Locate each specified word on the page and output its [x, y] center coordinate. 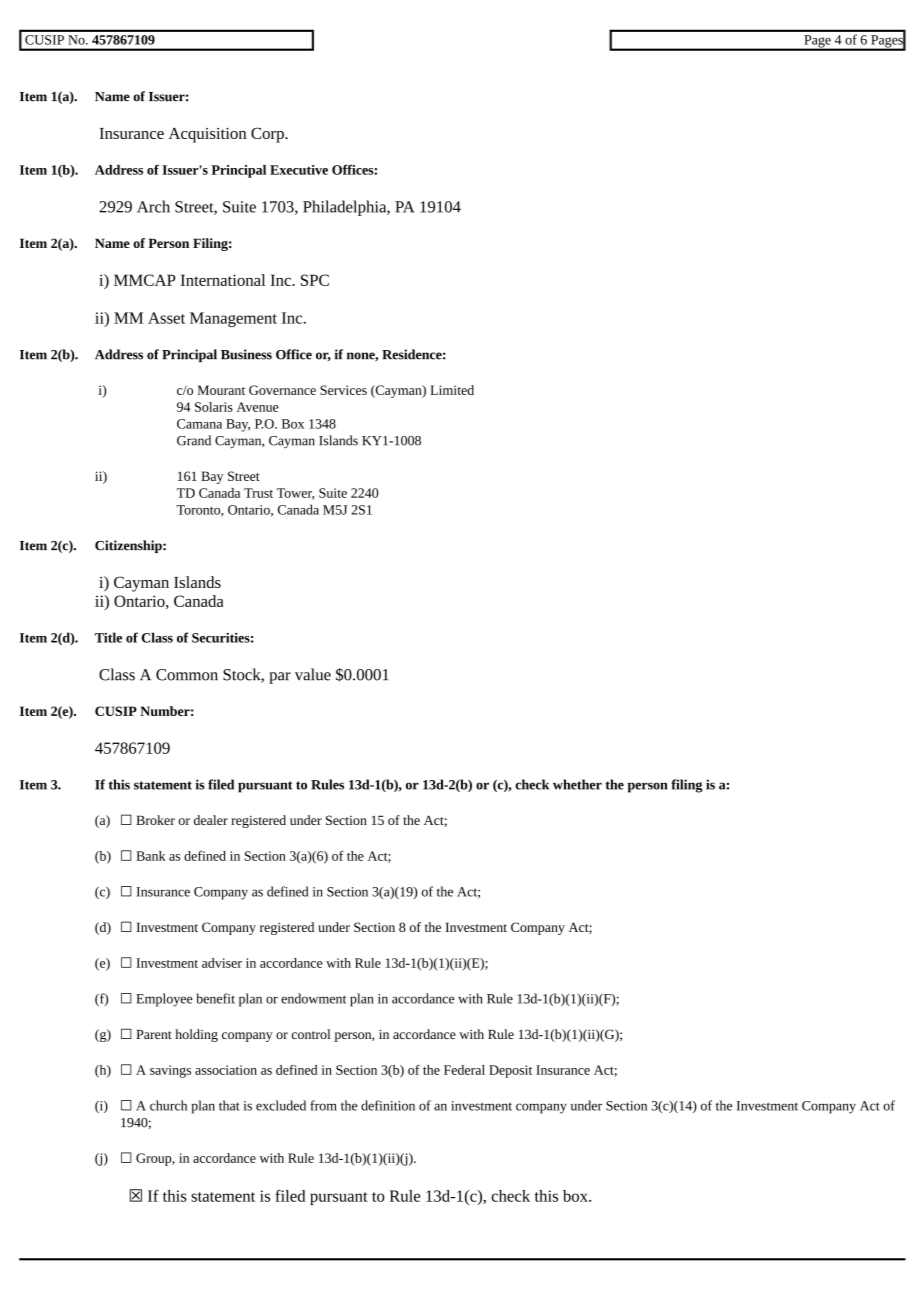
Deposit [510, 1071]
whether [577, 784]
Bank [151, 856]
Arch [153, 206]
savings [170, 1071]
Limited [452, 390]
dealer [211, 820]
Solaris [214, 407]
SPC [315, 280]
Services [343, 390]
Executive [299, 170]
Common [187, 675]
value [313, 674]
